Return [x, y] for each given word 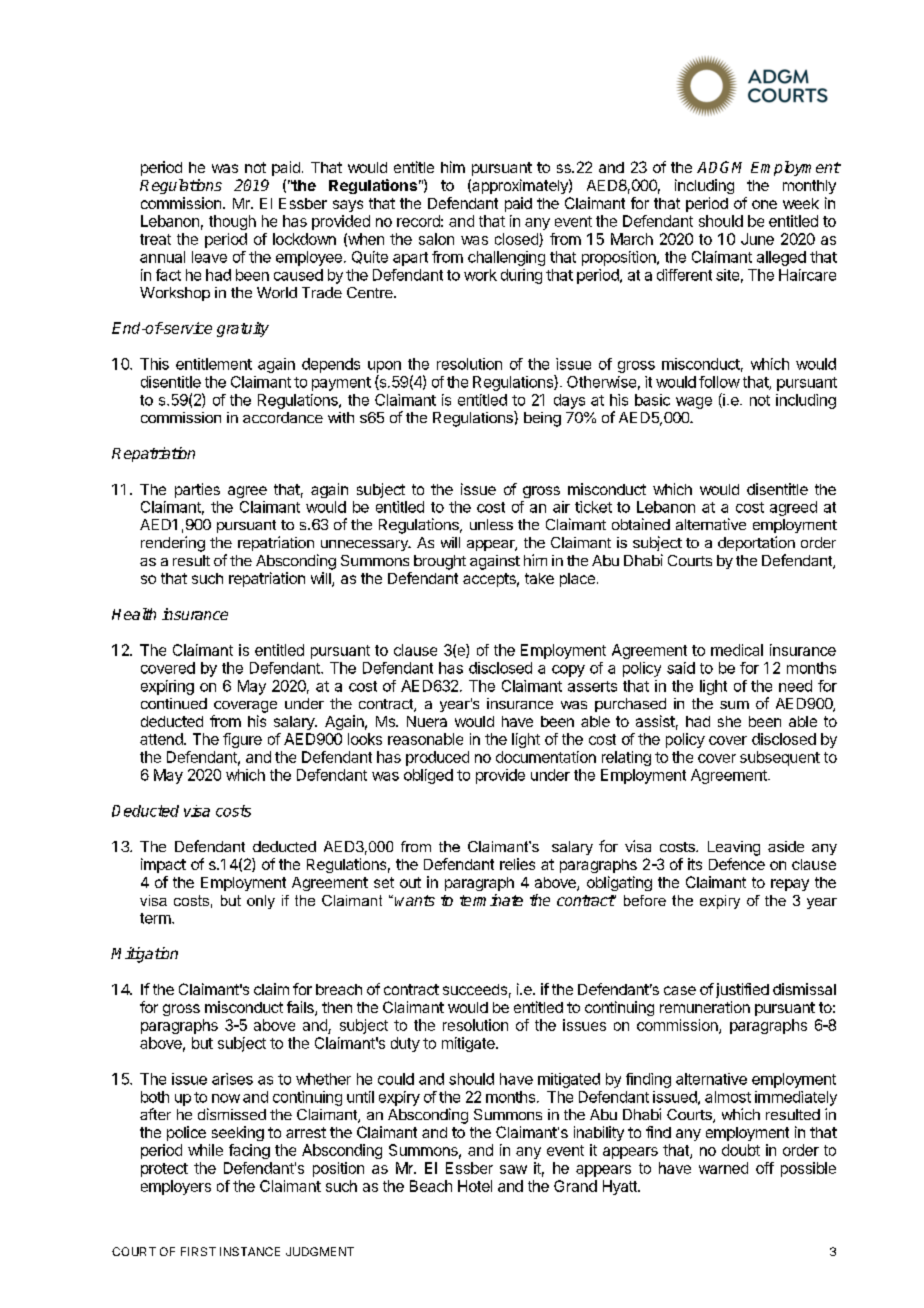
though [232, 222]
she [729, 721]
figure [242, 740]
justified [741, 990]
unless [491, 524]
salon [436, 239]
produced [437, 758]
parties [197, 490]
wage [694, 403]
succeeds [475, 989]
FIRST [198, 1251]
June [757, 239]
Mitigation [144, 955]
